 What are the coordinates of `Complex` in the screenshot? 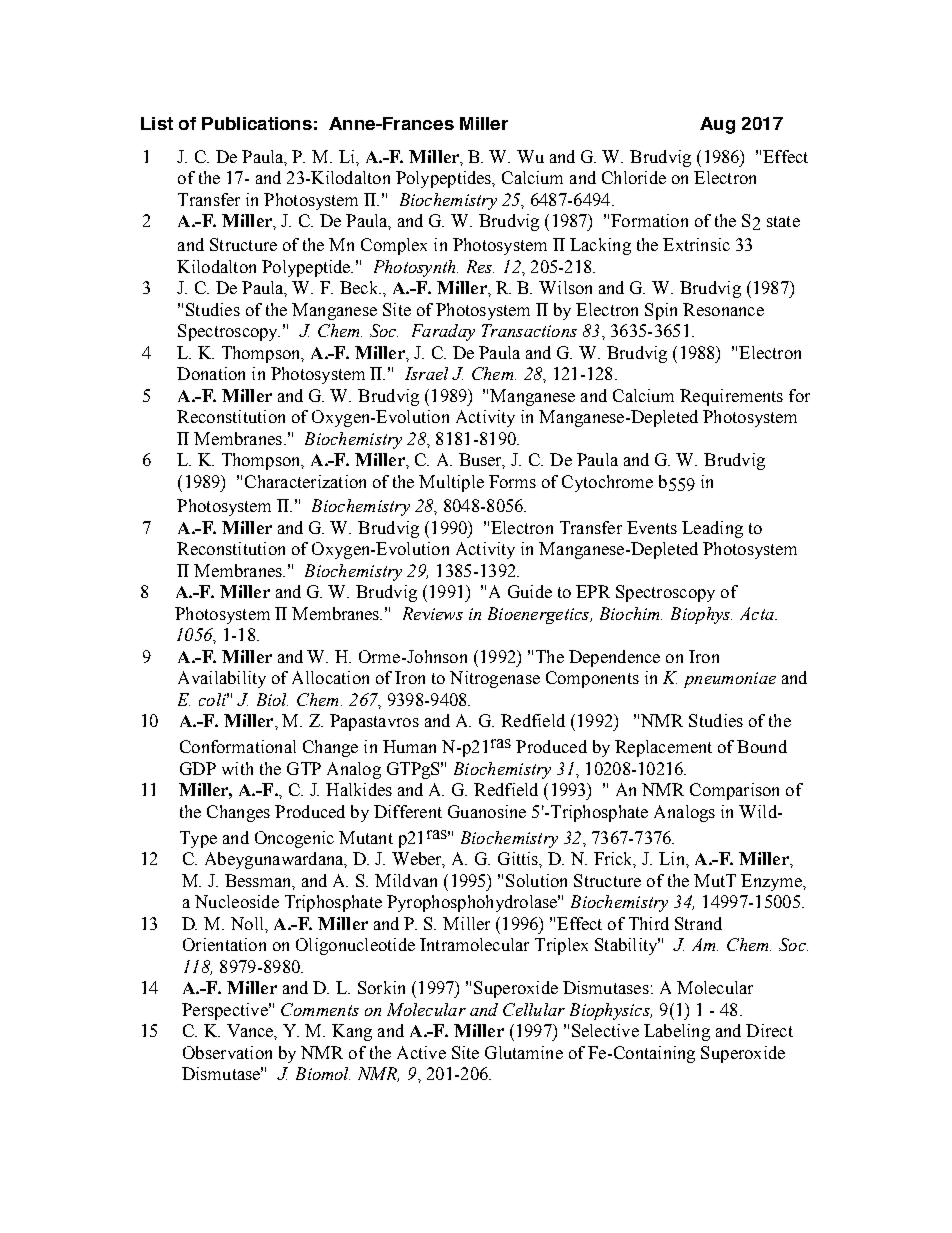 It's located at (394, 246).
